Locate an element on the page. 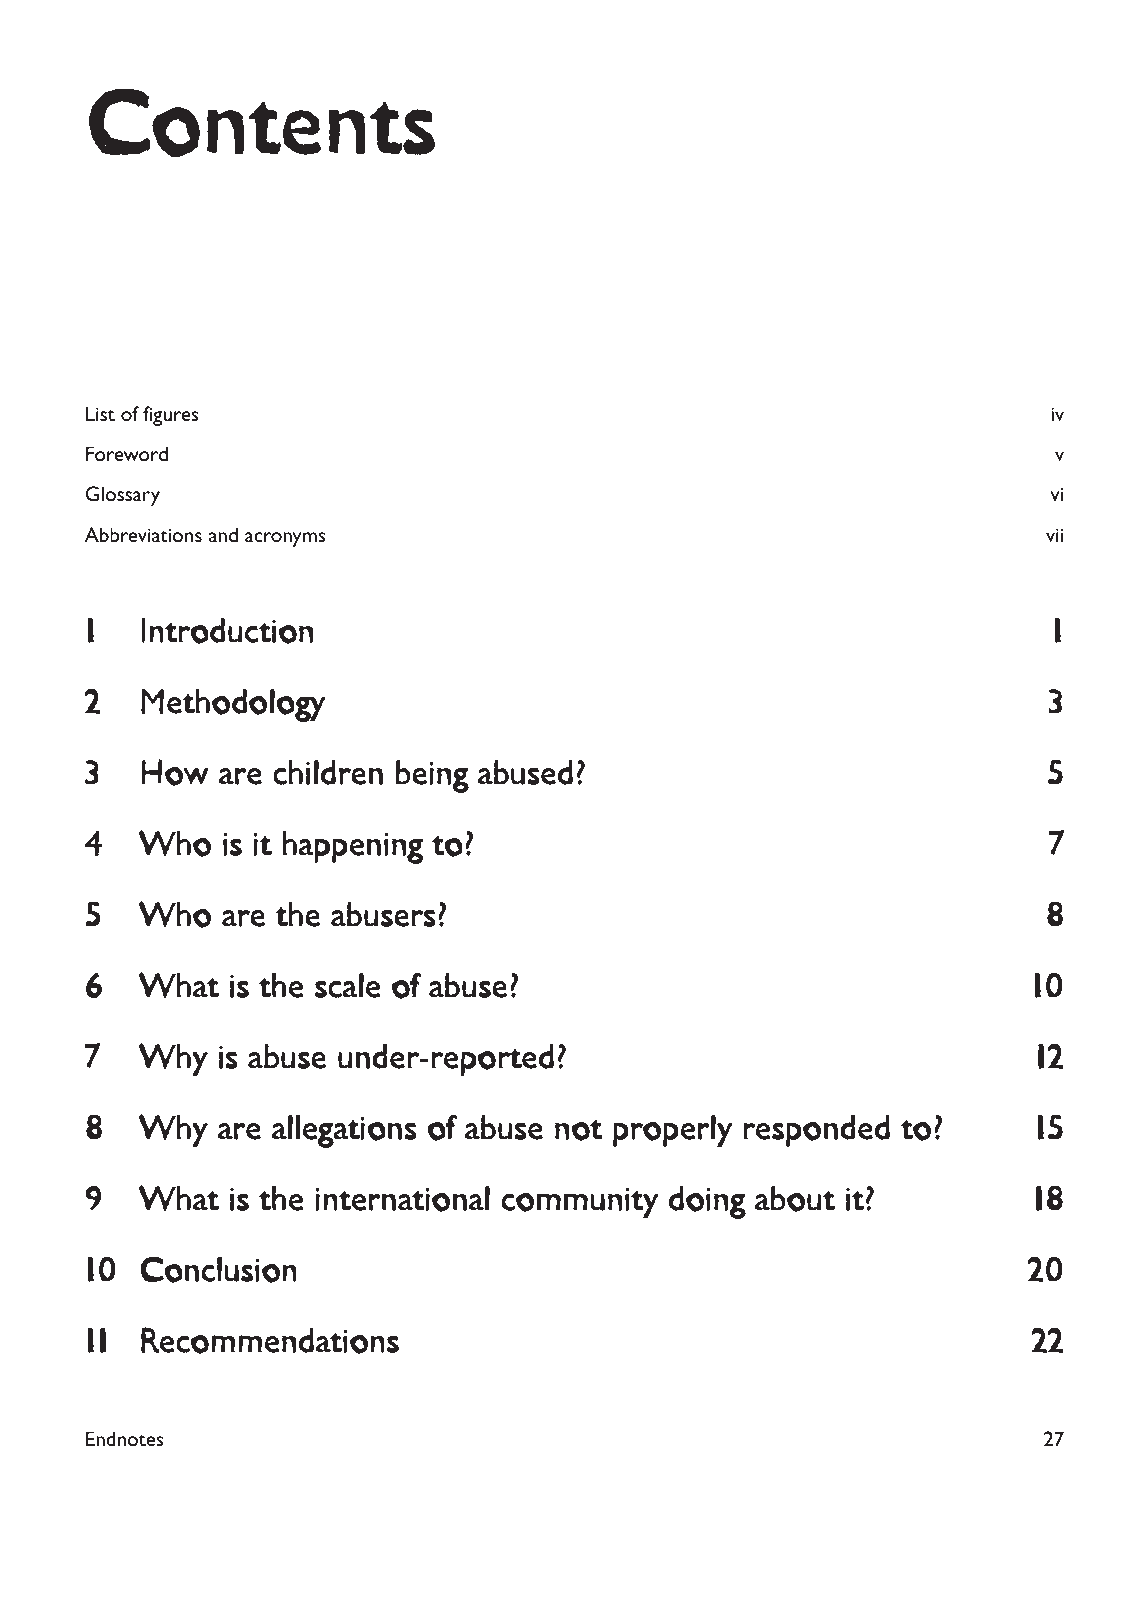 The width and height of the page is (1143, 1617). Recommendations is located at coordinates (270, 1340).
